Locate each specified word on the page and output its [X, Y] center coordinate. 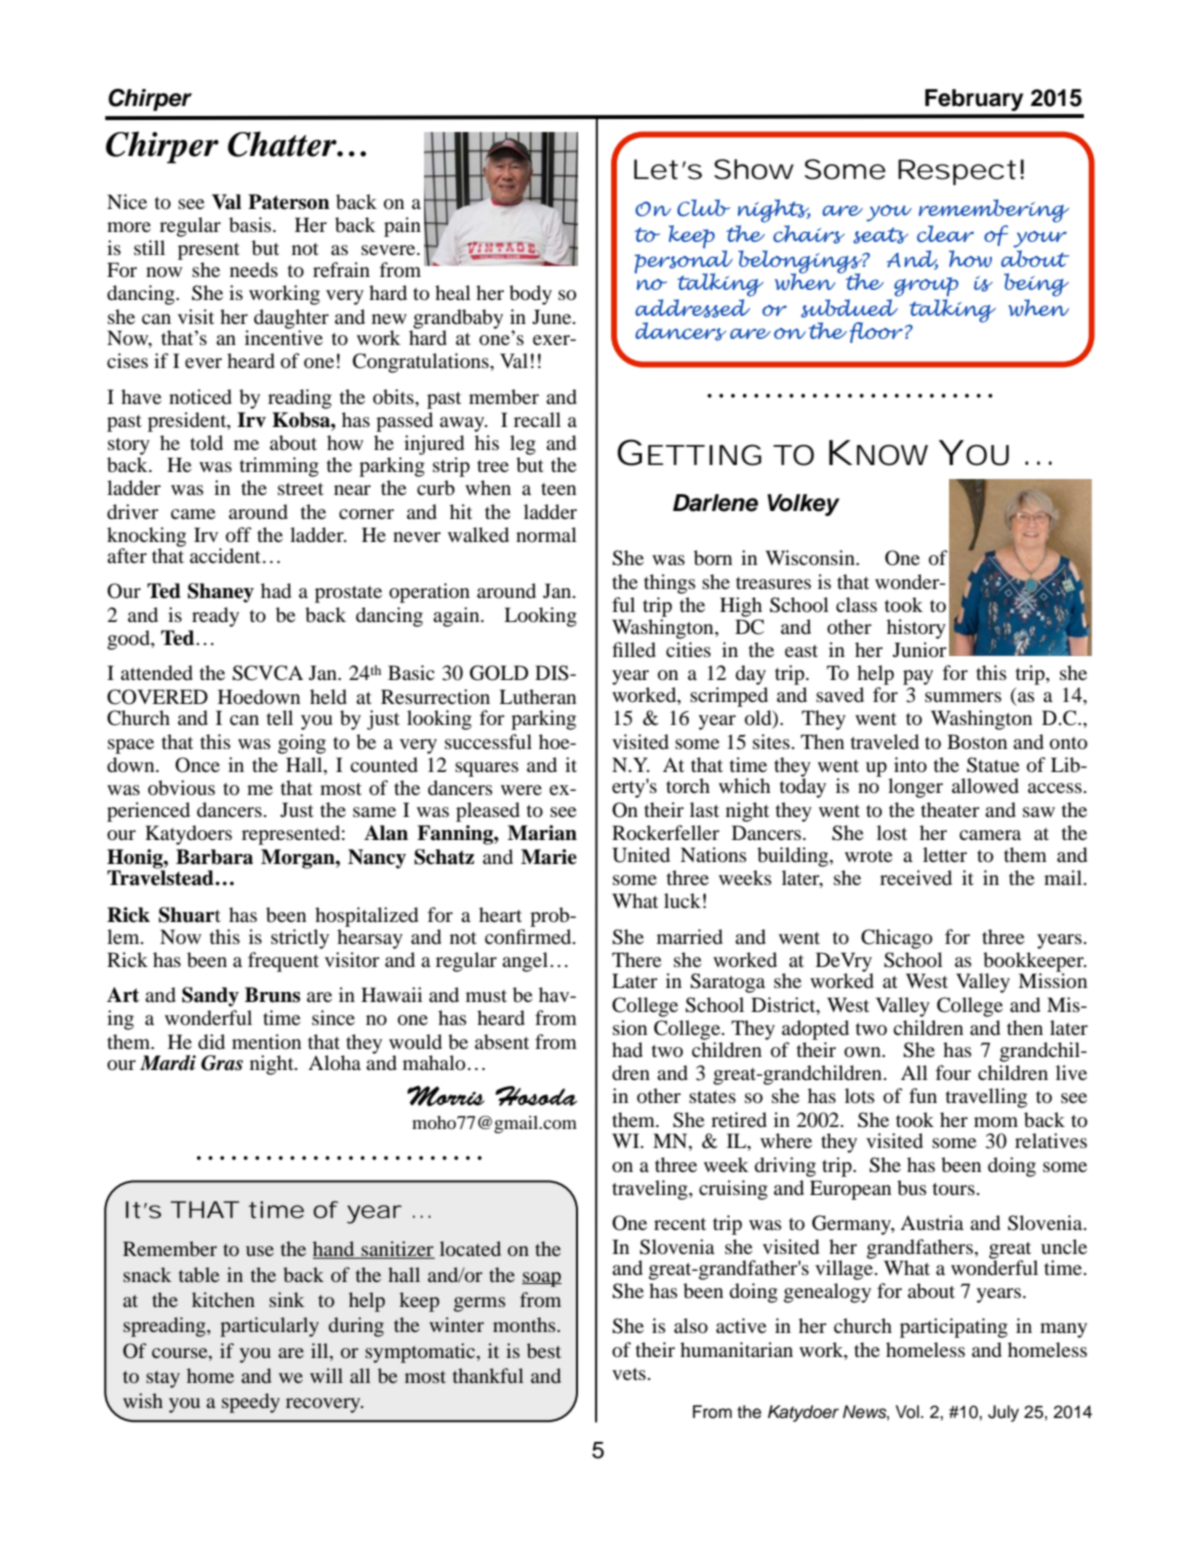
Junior [920, 650]
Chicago [896, 939]
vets [629, 1374]
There [636, 959]
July [1003, 1413]
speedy [251, 1403]
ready [215, 617]
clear [945, 234]
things [670, 584]
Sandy [210, 997]
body [530, 295]
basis [251, 225]
